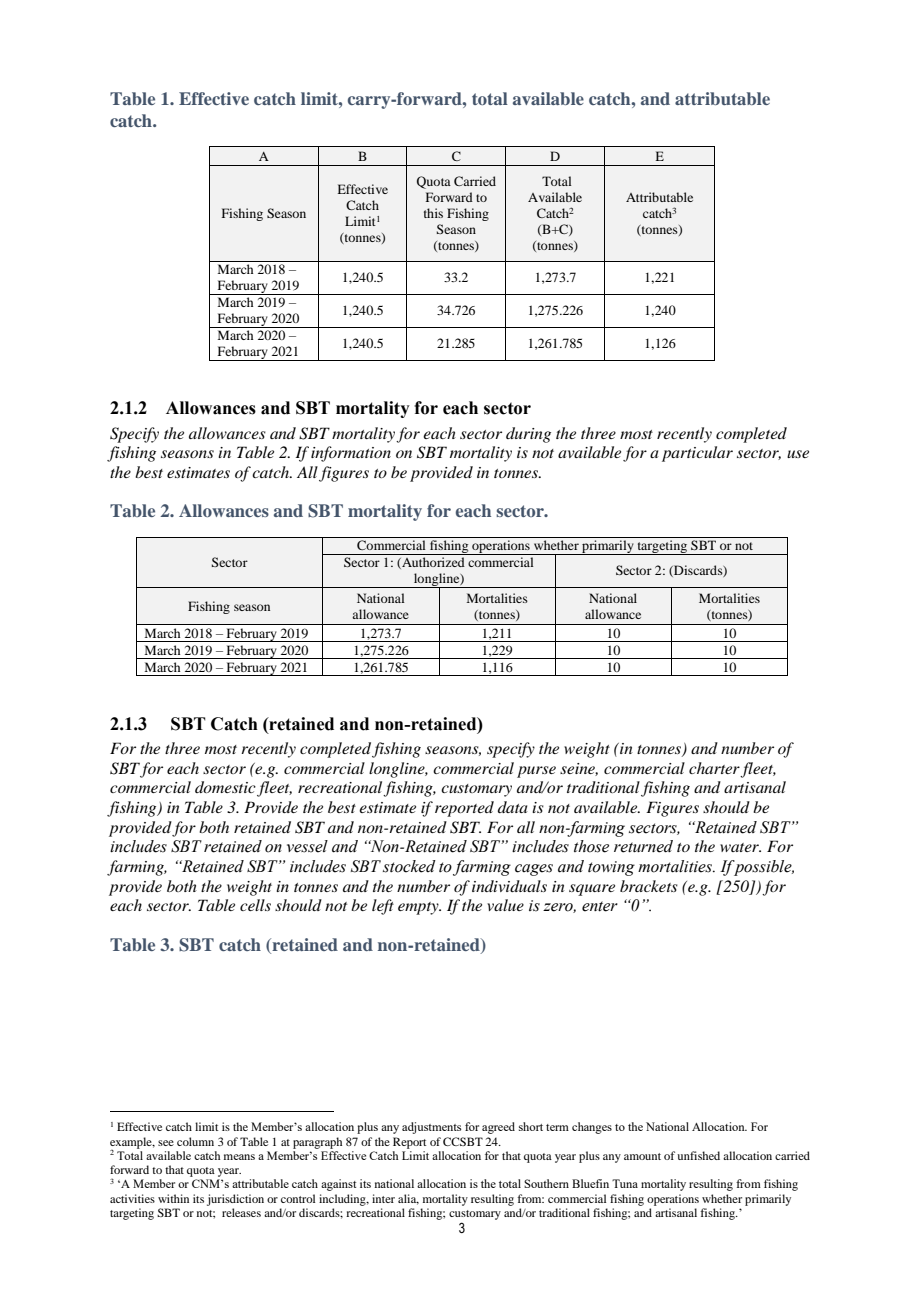 This document has width=924, height=1308. I want to click on domestic, so click(226, 788).
